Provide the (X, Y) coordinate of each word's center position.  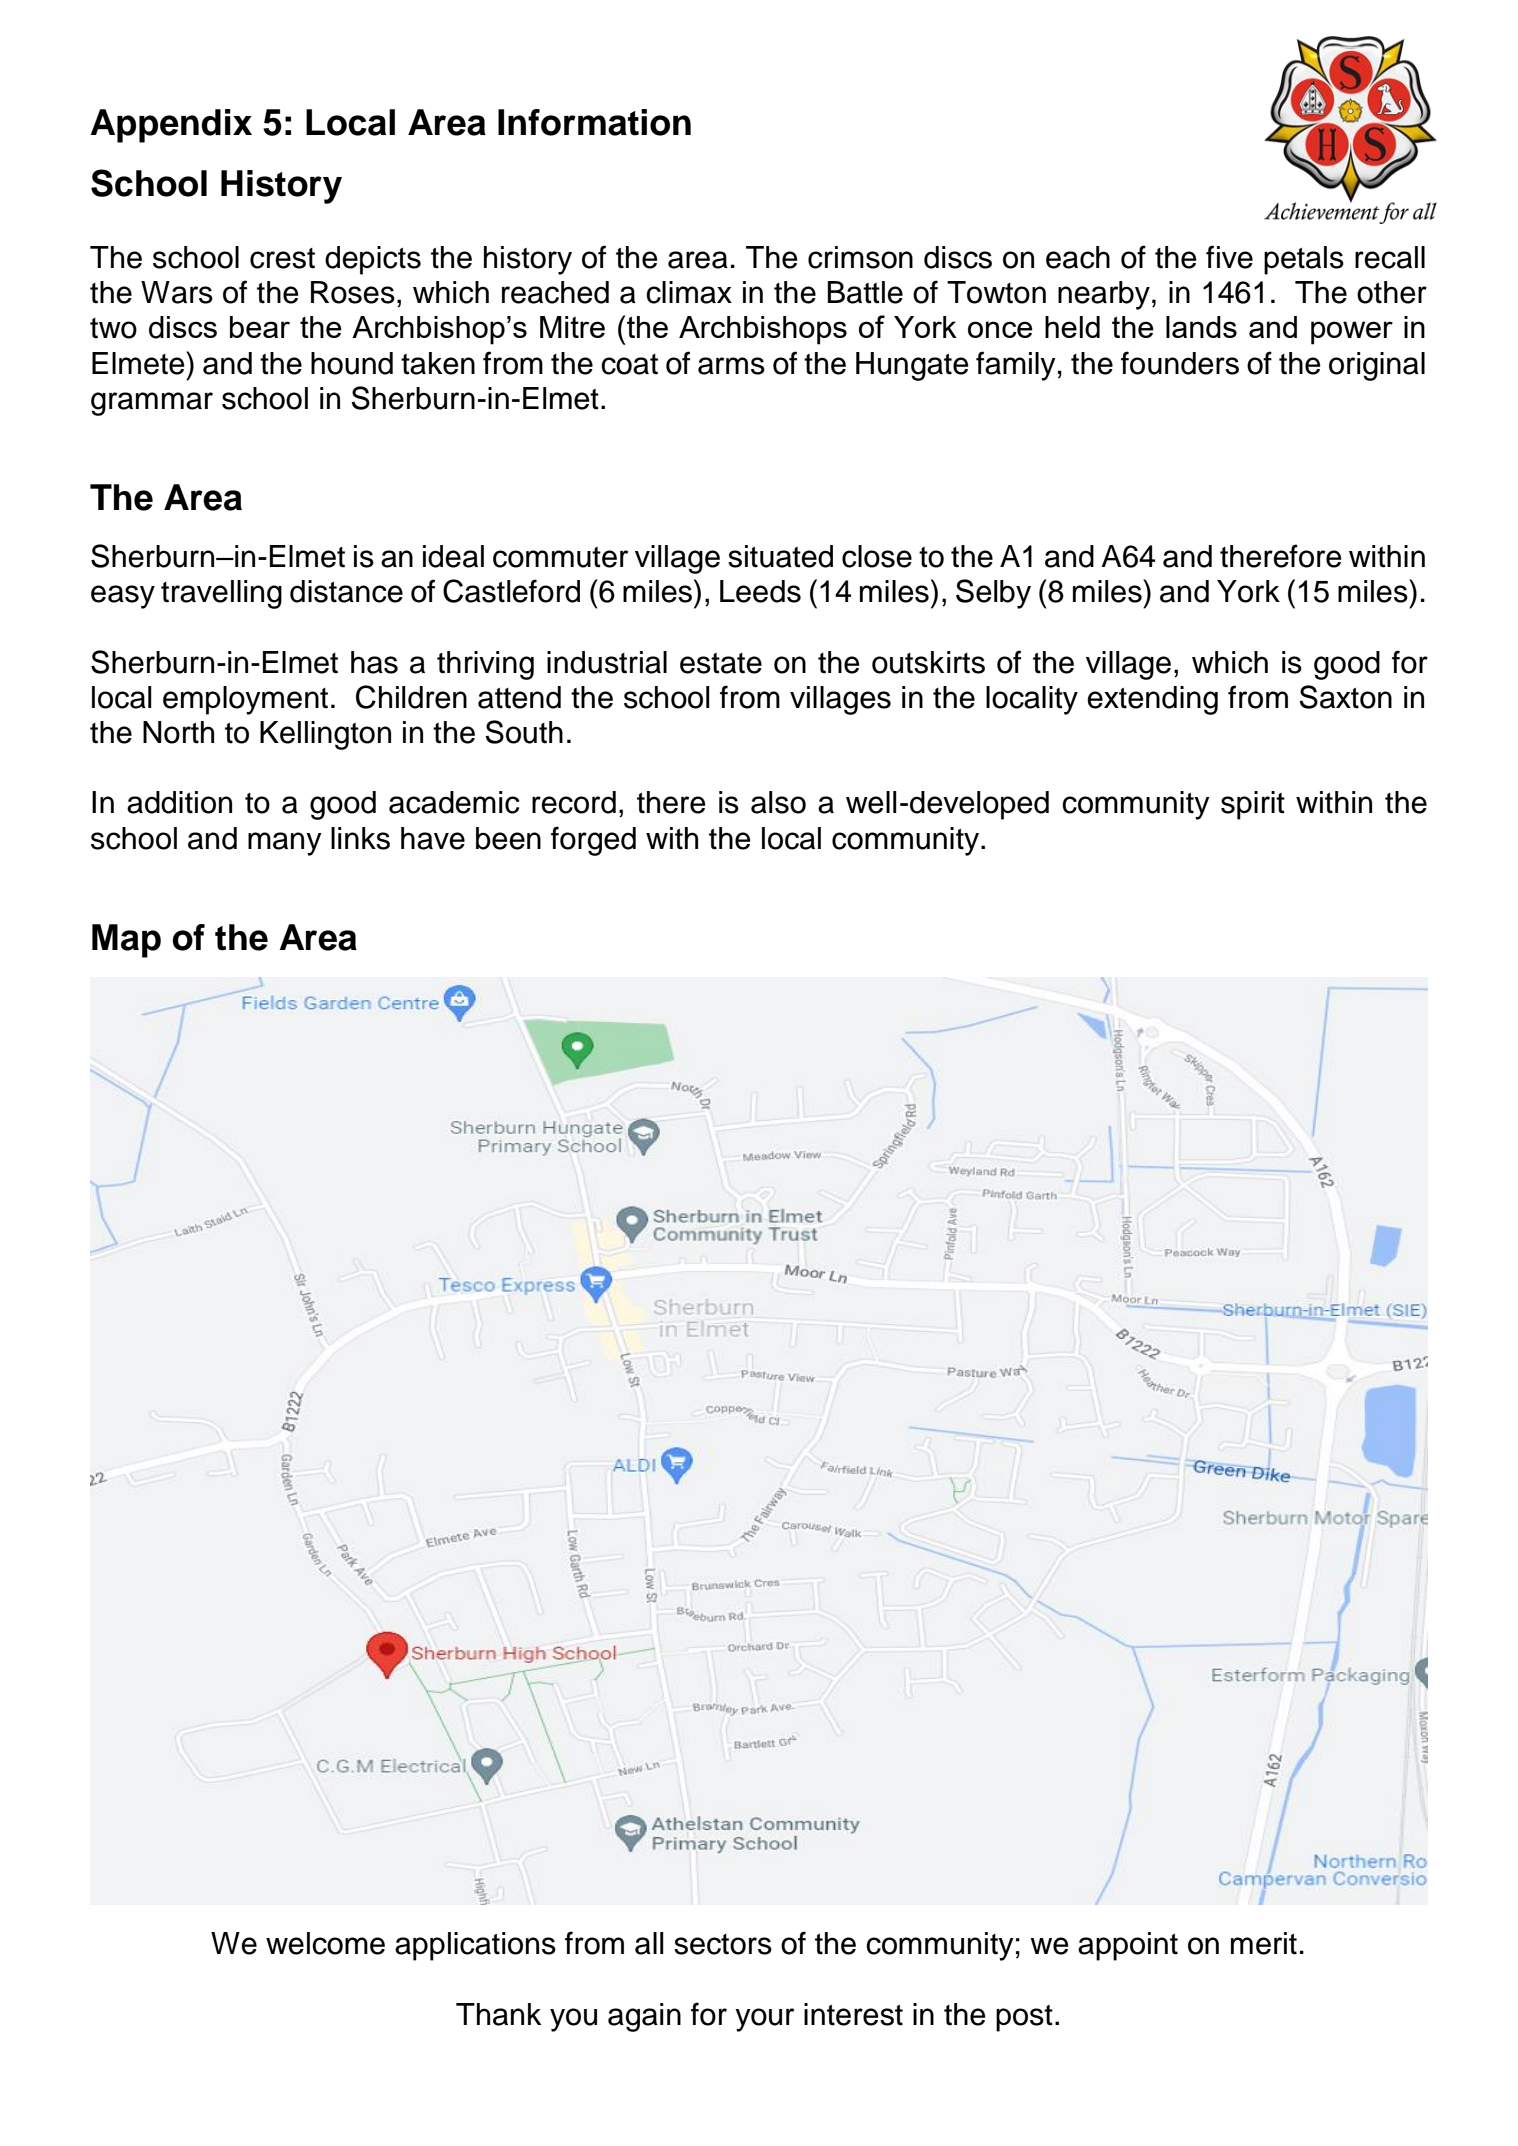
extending (1152, 700)
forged (593, 841)
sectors (723, 1944)
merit (1264, 1943)
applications (475, 1946)
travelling (221, 594)
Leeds (760, 591)
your (764, 2020)
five (1229, 257)
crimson (860, 257)
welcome (325, 1943)
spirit (1253, 805)
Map (126, 941)
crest (282, 258)
